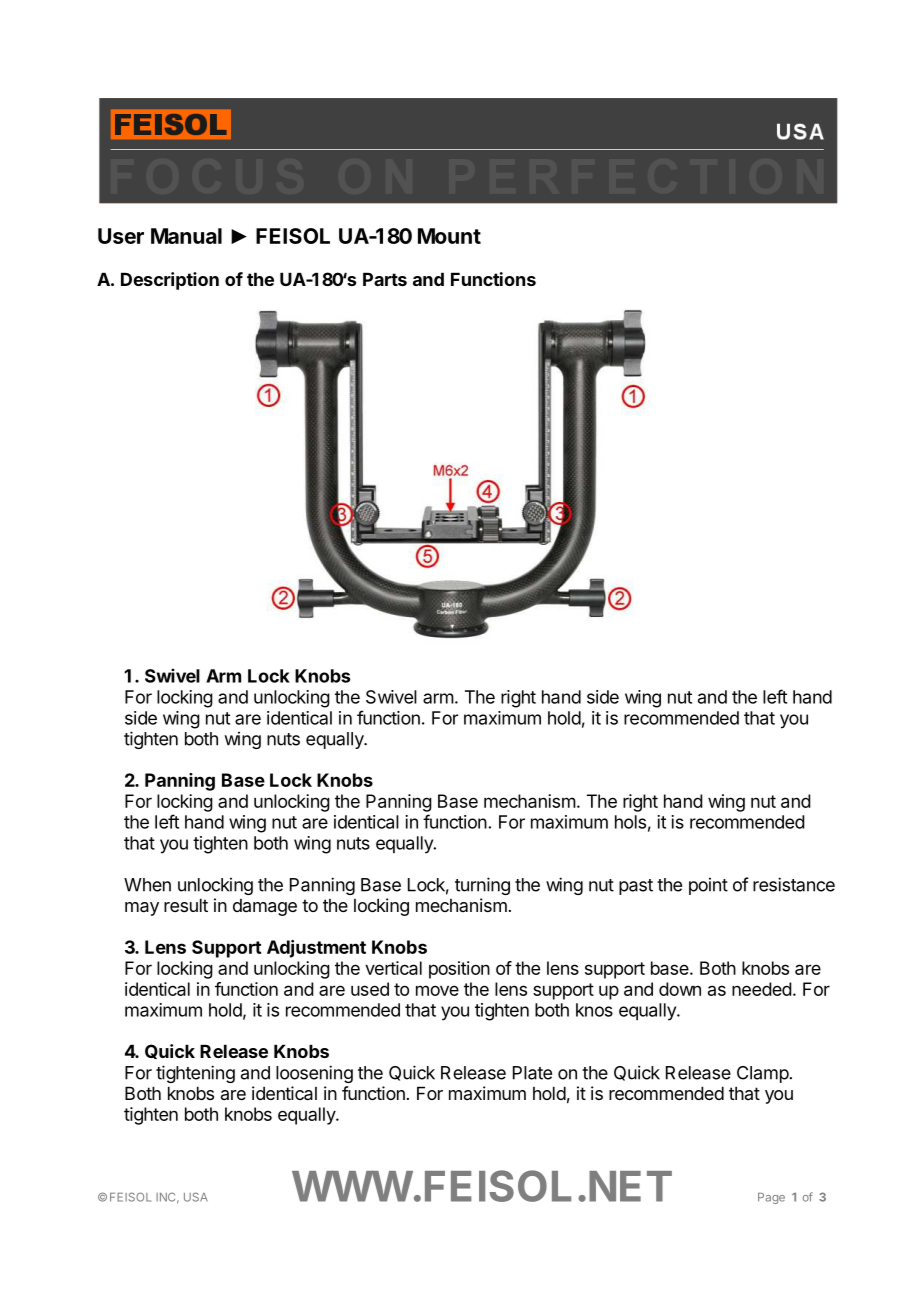 The width and height of the page is (924, 1308). I want to click on Page, so click(771, 1198).
